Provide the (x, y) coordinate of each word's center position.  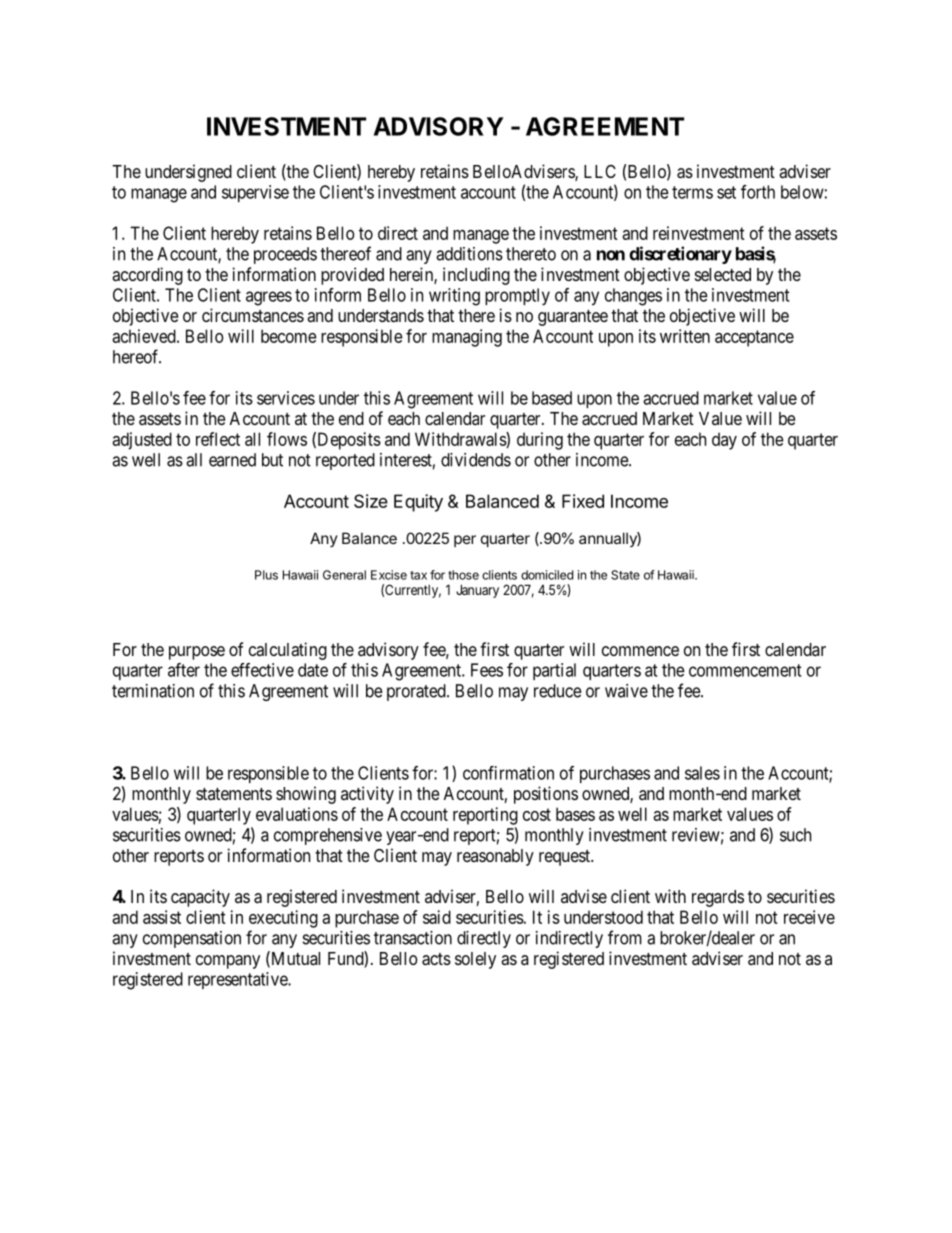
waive (626, 691)
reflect (218, 439)
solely (475, 960)
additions (469, 254)
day (724, 441)
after (184, 670)
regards (718, 898)
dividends (476, 460)
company (228, 962)
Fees (487, 670)
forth (758, 192)
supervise (255, 193)
